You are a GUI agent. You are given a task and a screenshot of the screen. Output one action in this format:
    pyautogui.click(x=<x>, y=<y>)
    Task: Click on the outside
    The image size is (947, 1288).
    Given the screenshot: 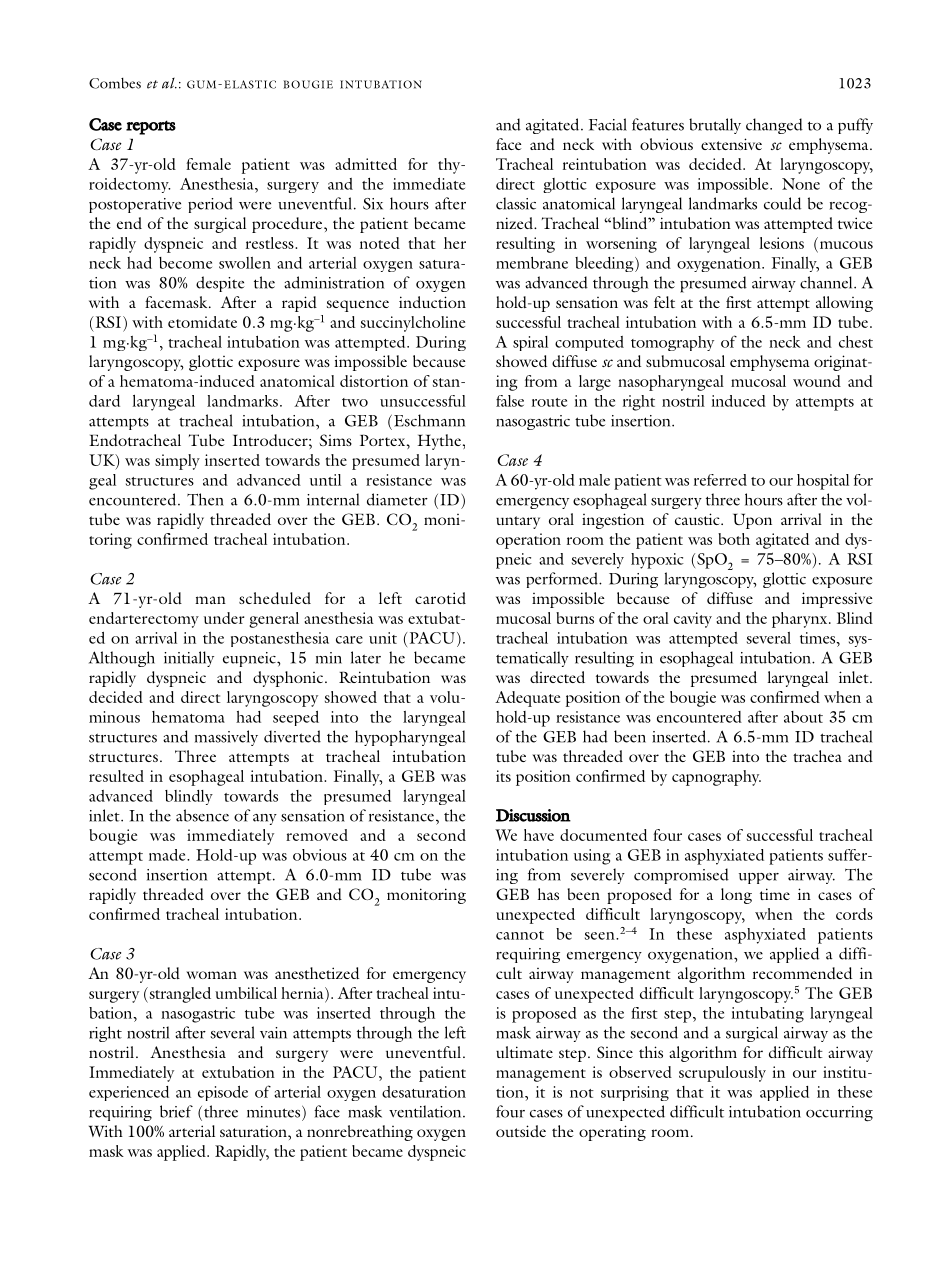 What is the action you would take?
    pyautogui.click(x=521, y=1131)
